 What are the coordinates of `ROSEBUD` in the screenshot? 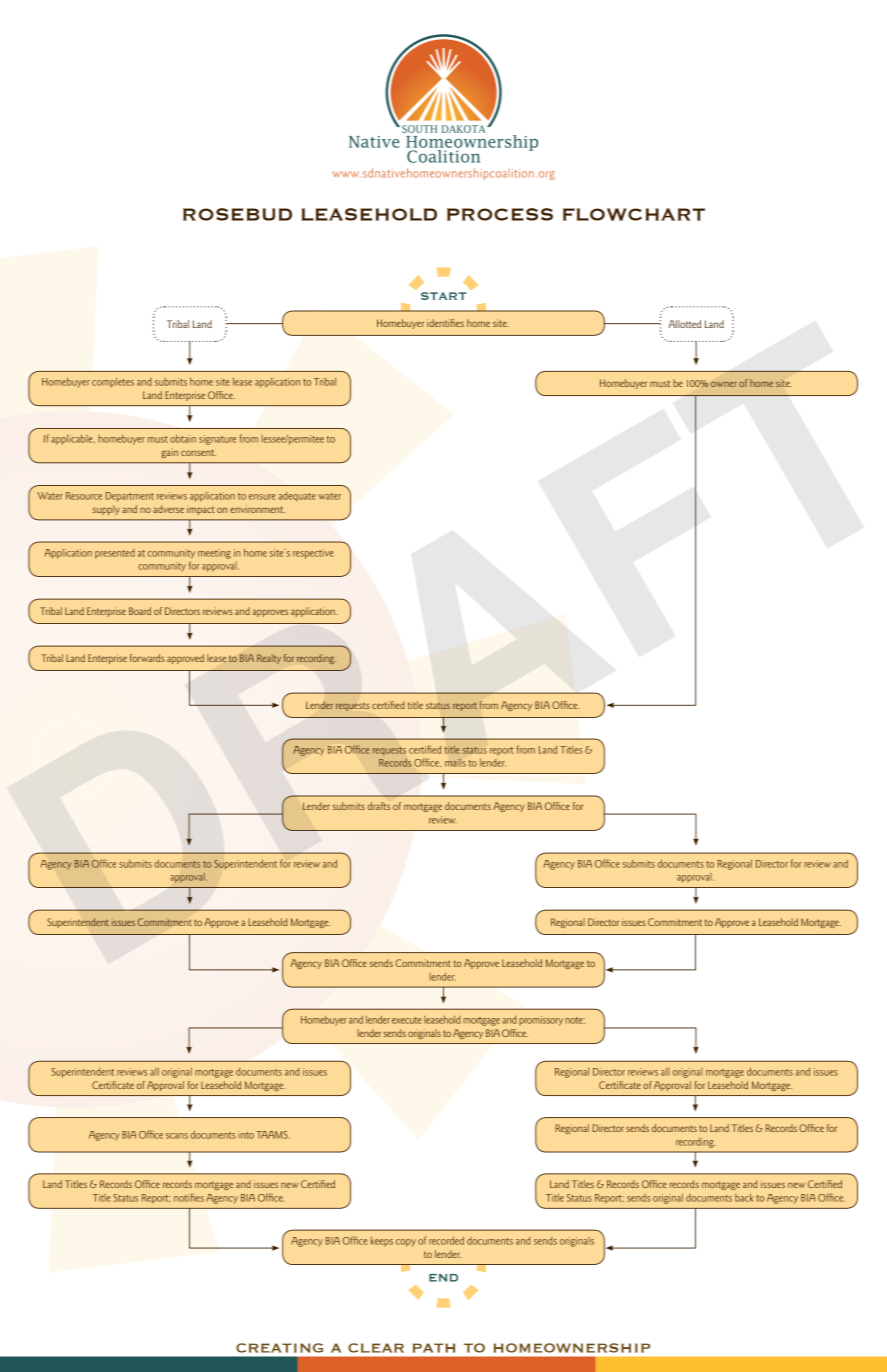 It's located at (237, 214).
